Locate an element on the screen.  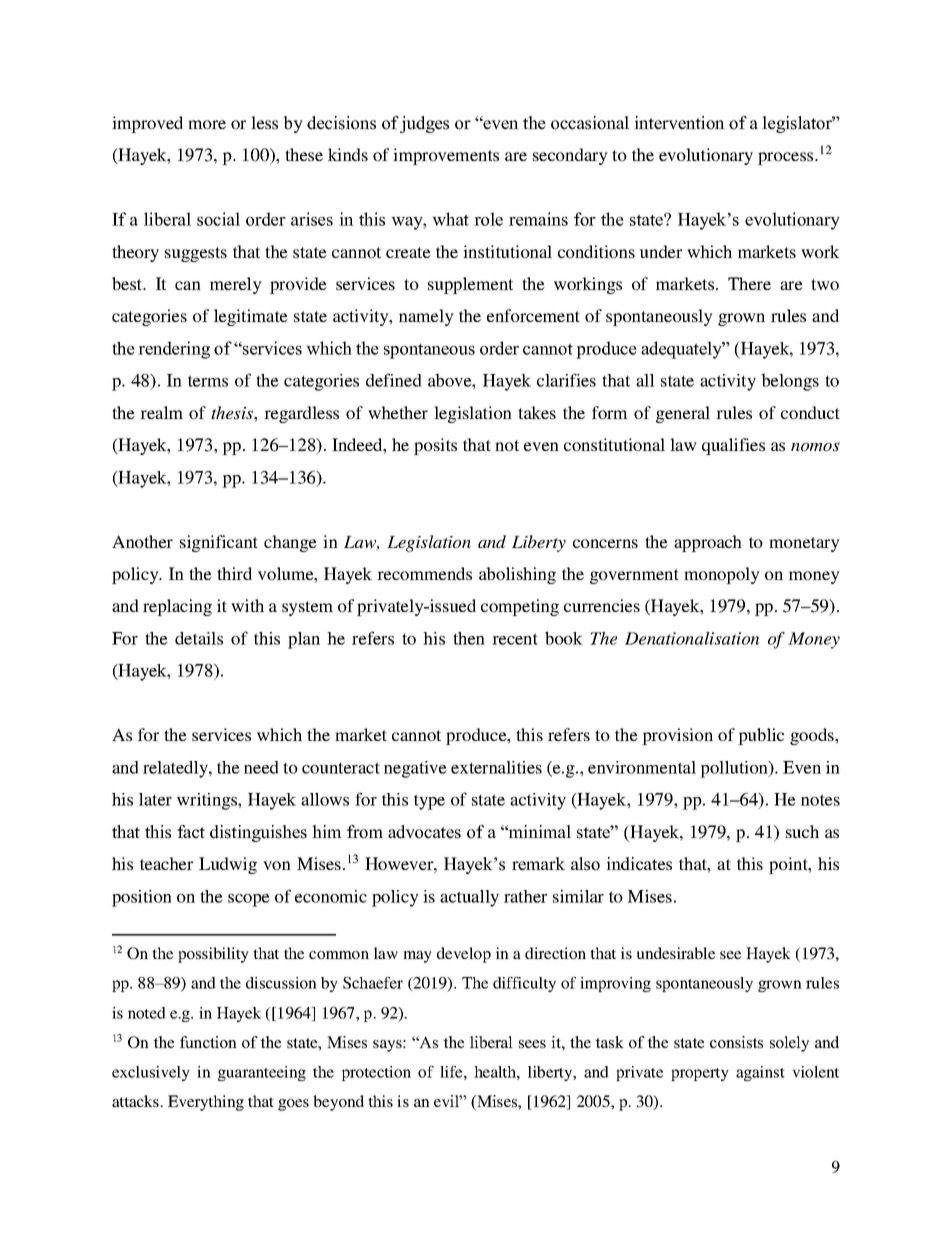
improvements is located at coordinates (446, 156).
